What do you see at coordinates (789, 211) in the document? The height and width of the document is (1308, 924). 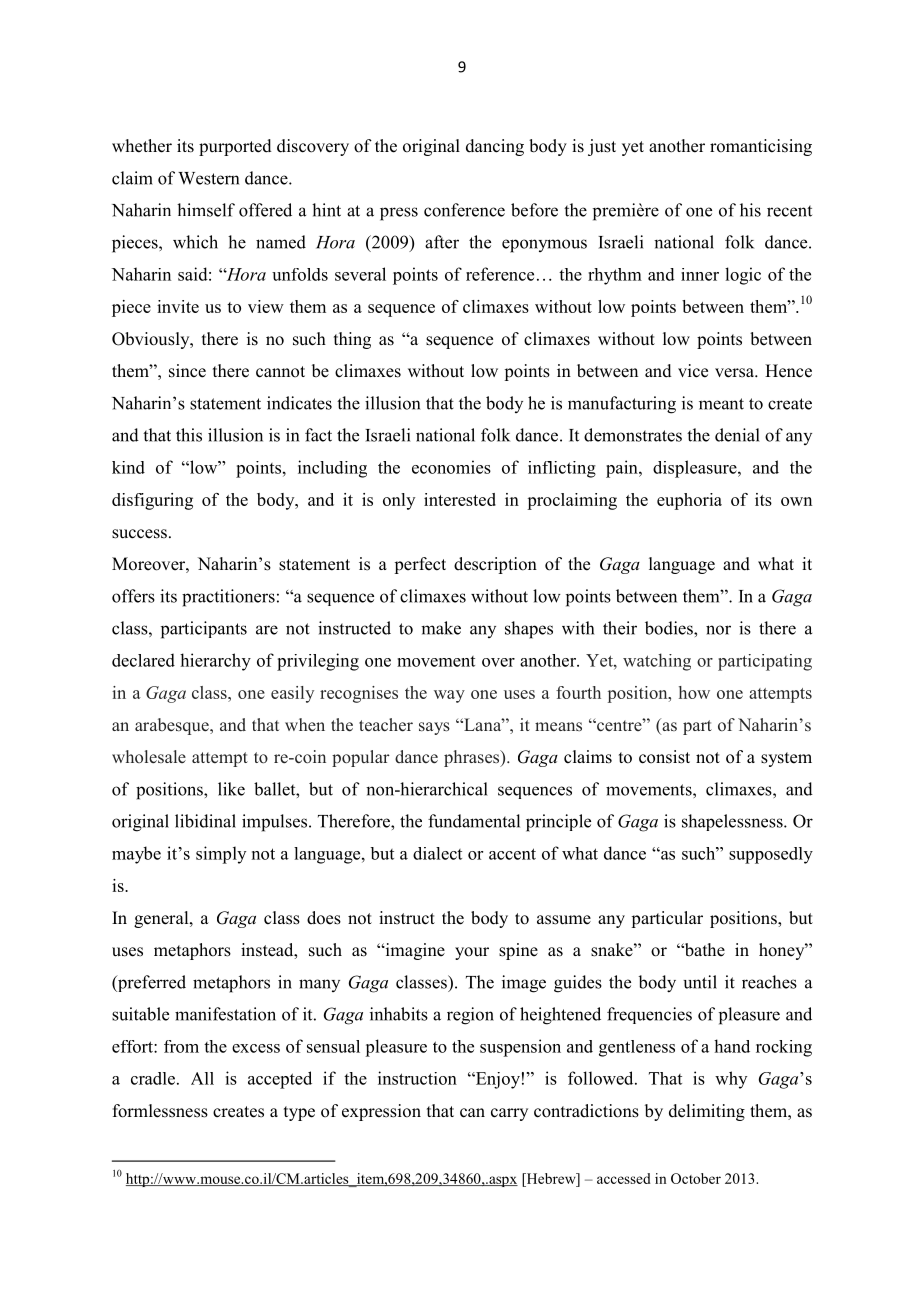 I see `recent` at bounding box center [789, 211].
